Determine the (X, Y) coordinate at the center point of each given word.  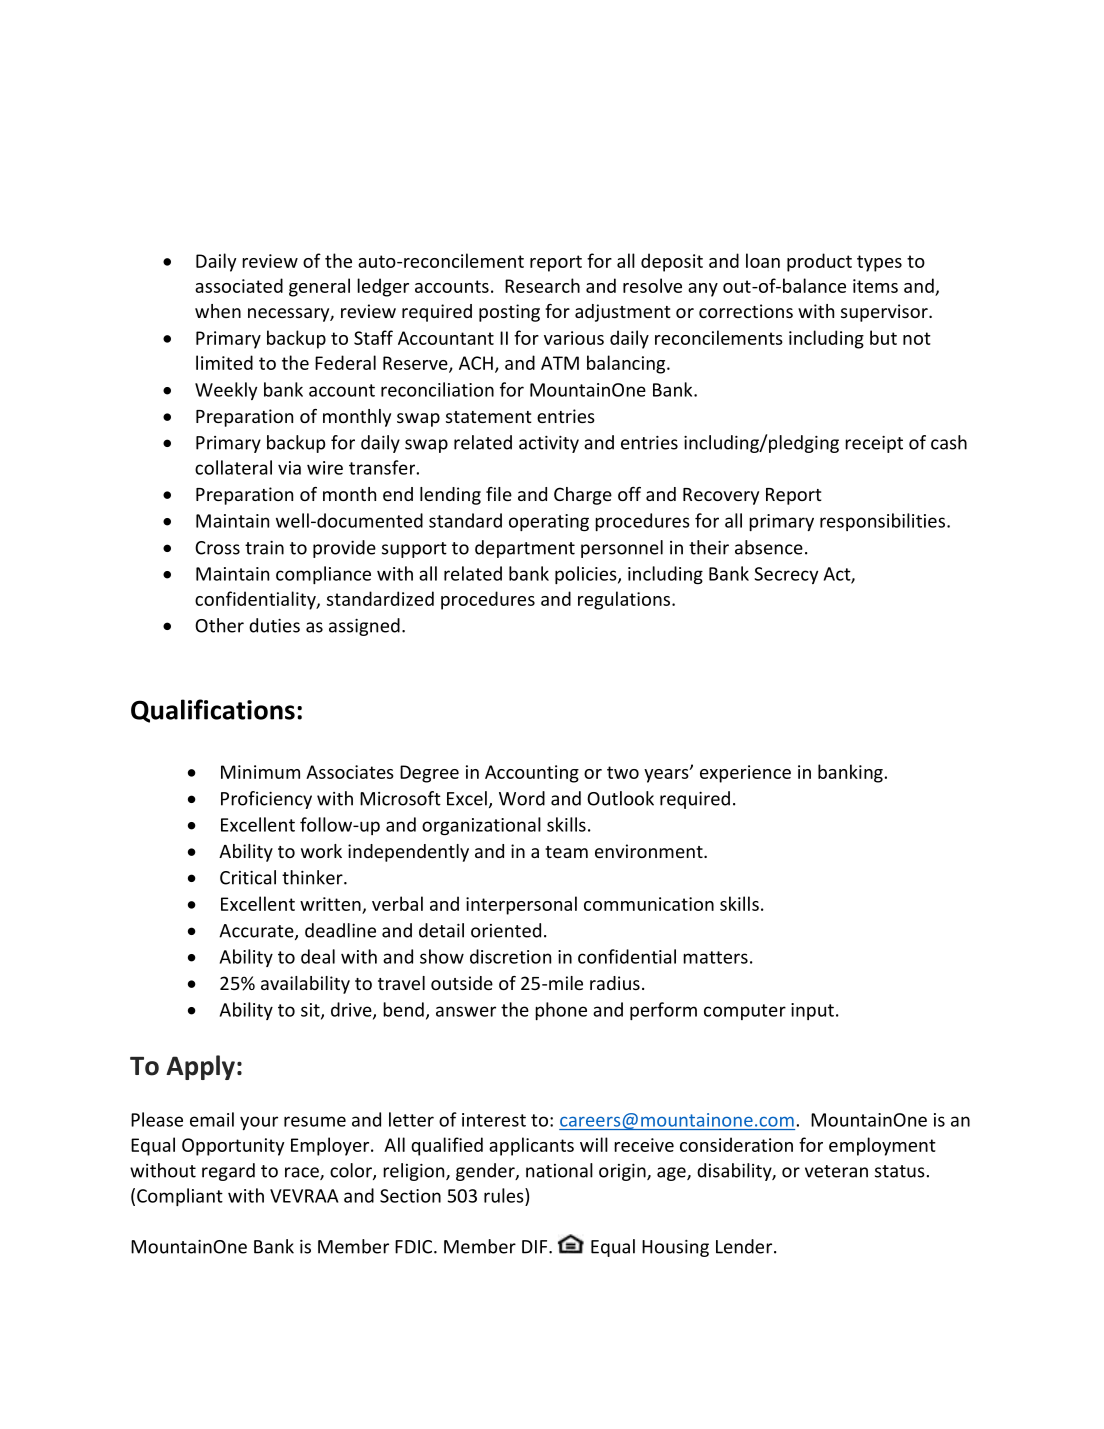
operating (549, 522)
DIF (536, 1247)
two (623, 772)
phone (561, 1011)
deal (318, 956)
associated (239, 285)
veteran (836, 1171)
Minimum (260, 772)
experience (745, 774)
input (812, 1011)
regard (228, 1172)
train (264, 548)
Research (542, 285)
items (875, 286)
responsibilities (882, 522)
